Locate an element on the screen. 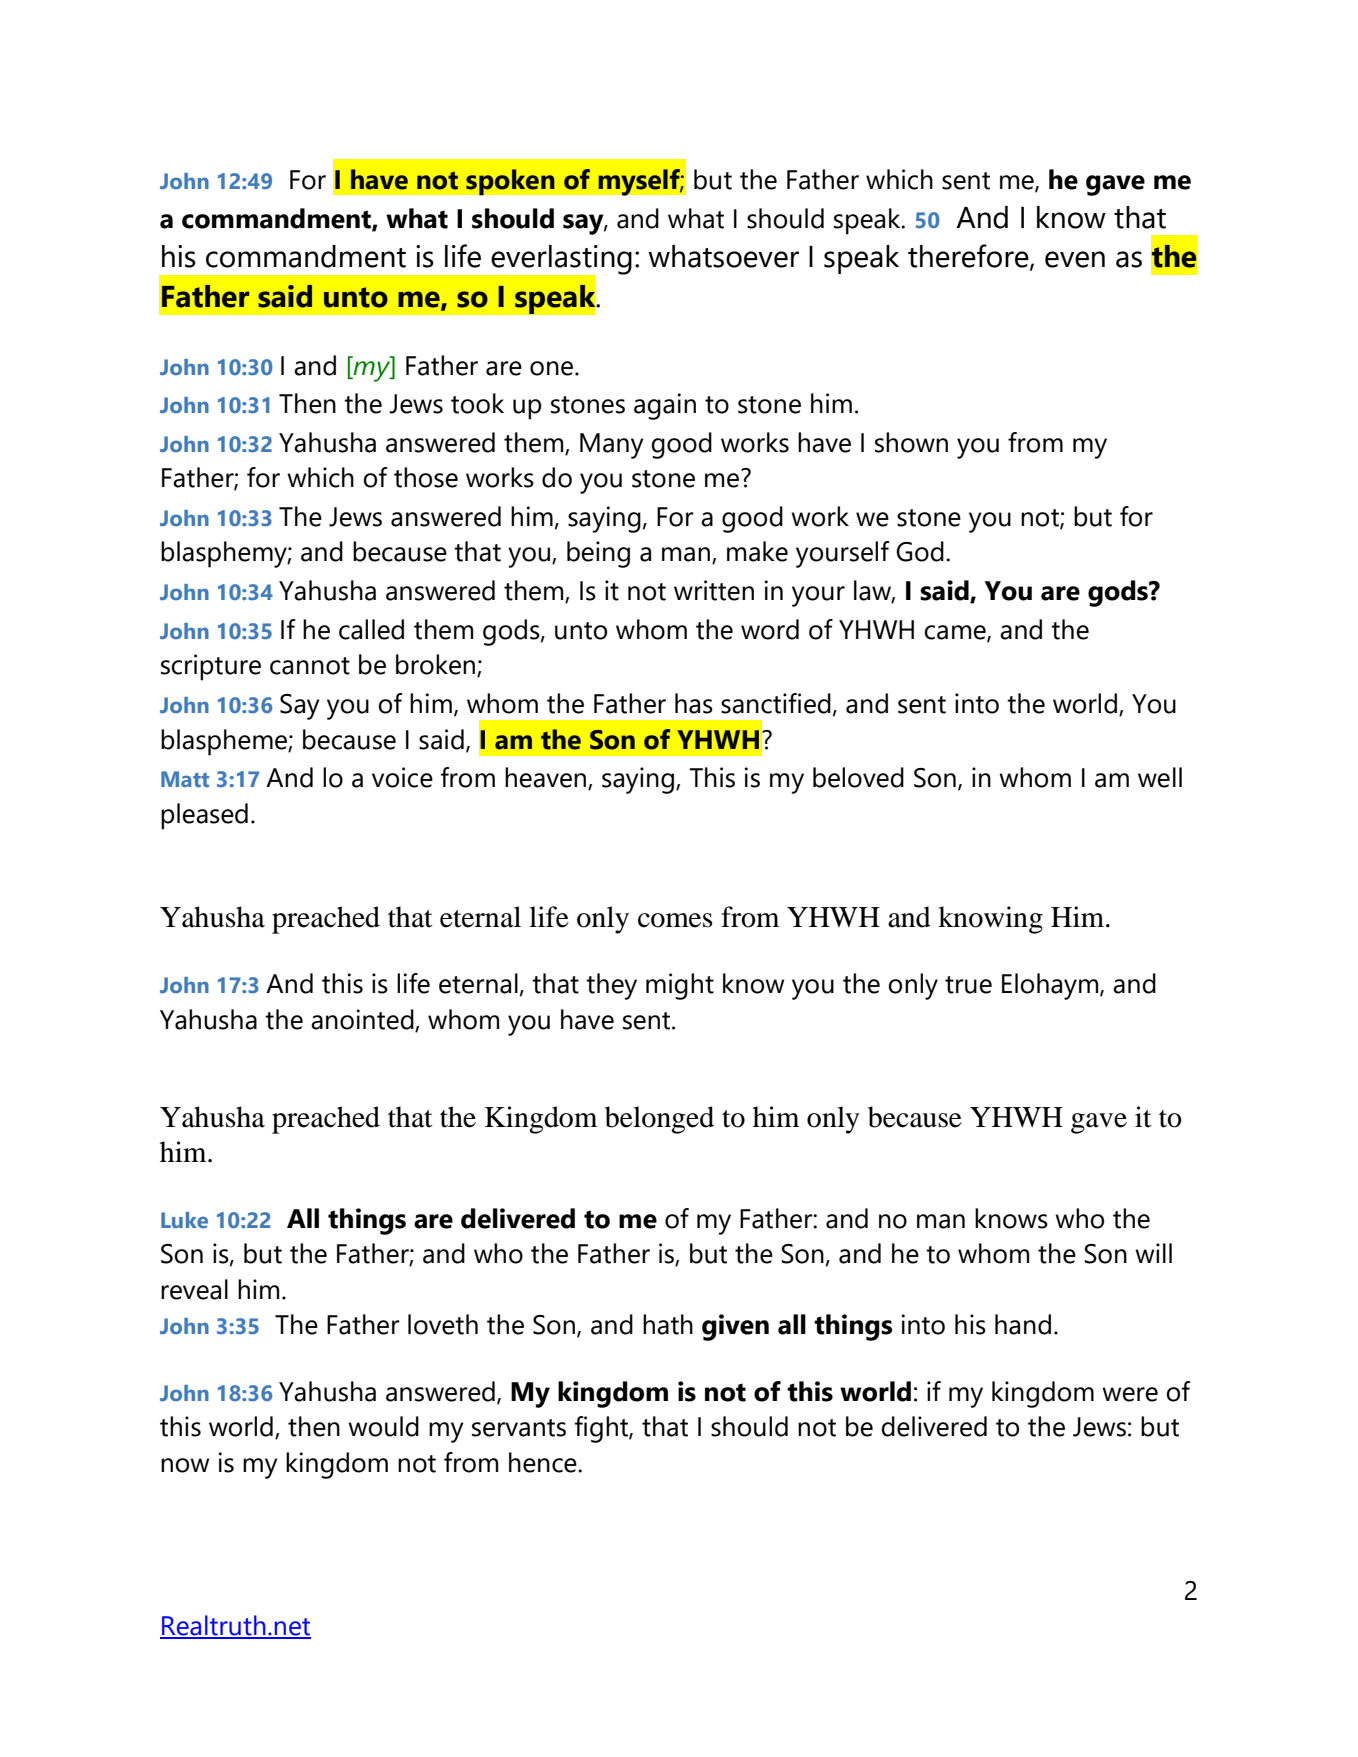 The image size is (1358, 1757). would is located at coordinates (383, 1426).
